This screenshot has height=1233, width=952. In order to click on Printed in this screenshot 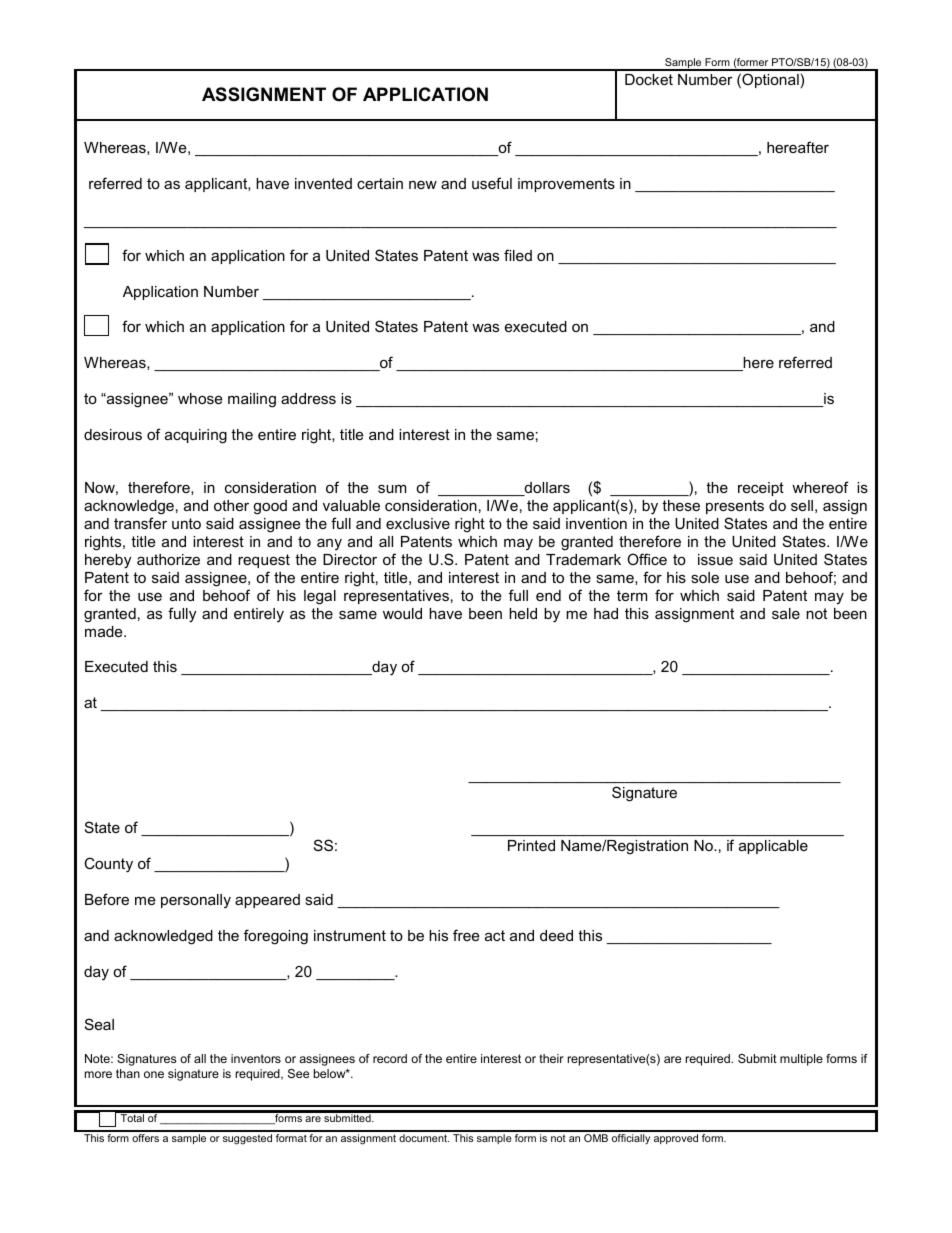, I will do `click(531, 845)`.
